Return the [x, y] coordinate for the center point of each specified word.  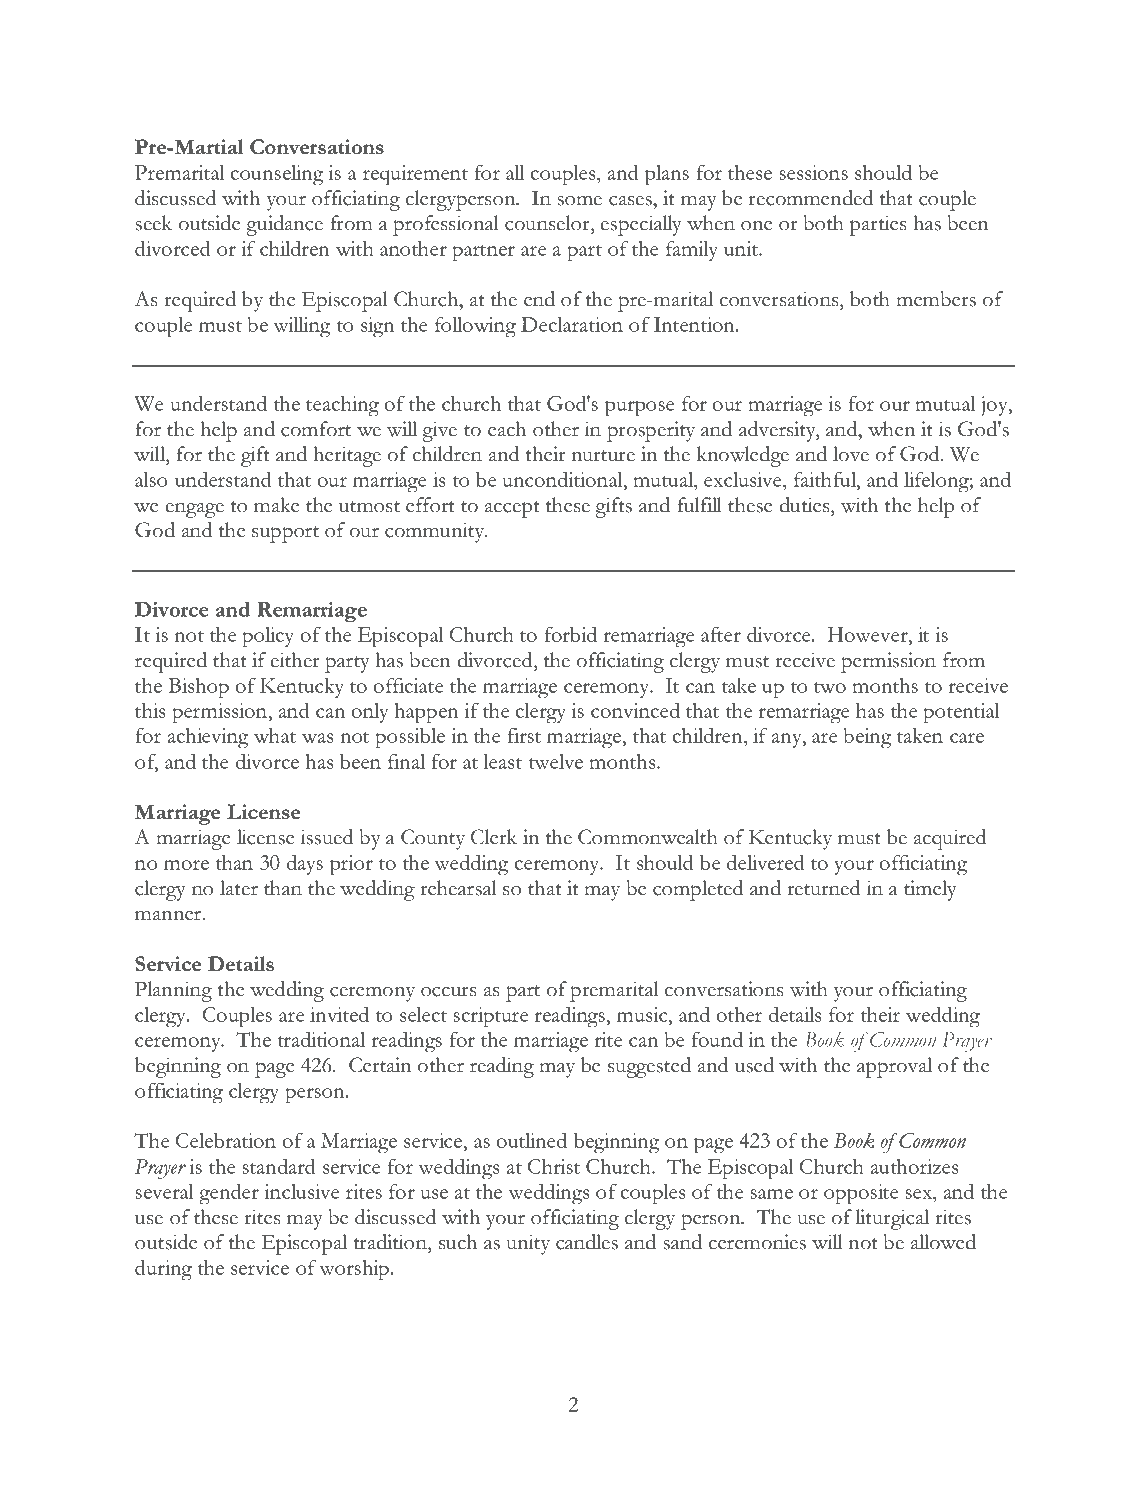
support [285, 534]
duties [805, 505]
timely [930, 890]
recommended [811, 198]
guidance [284, 225]
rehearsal [458, 888]
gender [229, 1194]
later [239, 888]
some [579, 201]
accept [512, 509]
